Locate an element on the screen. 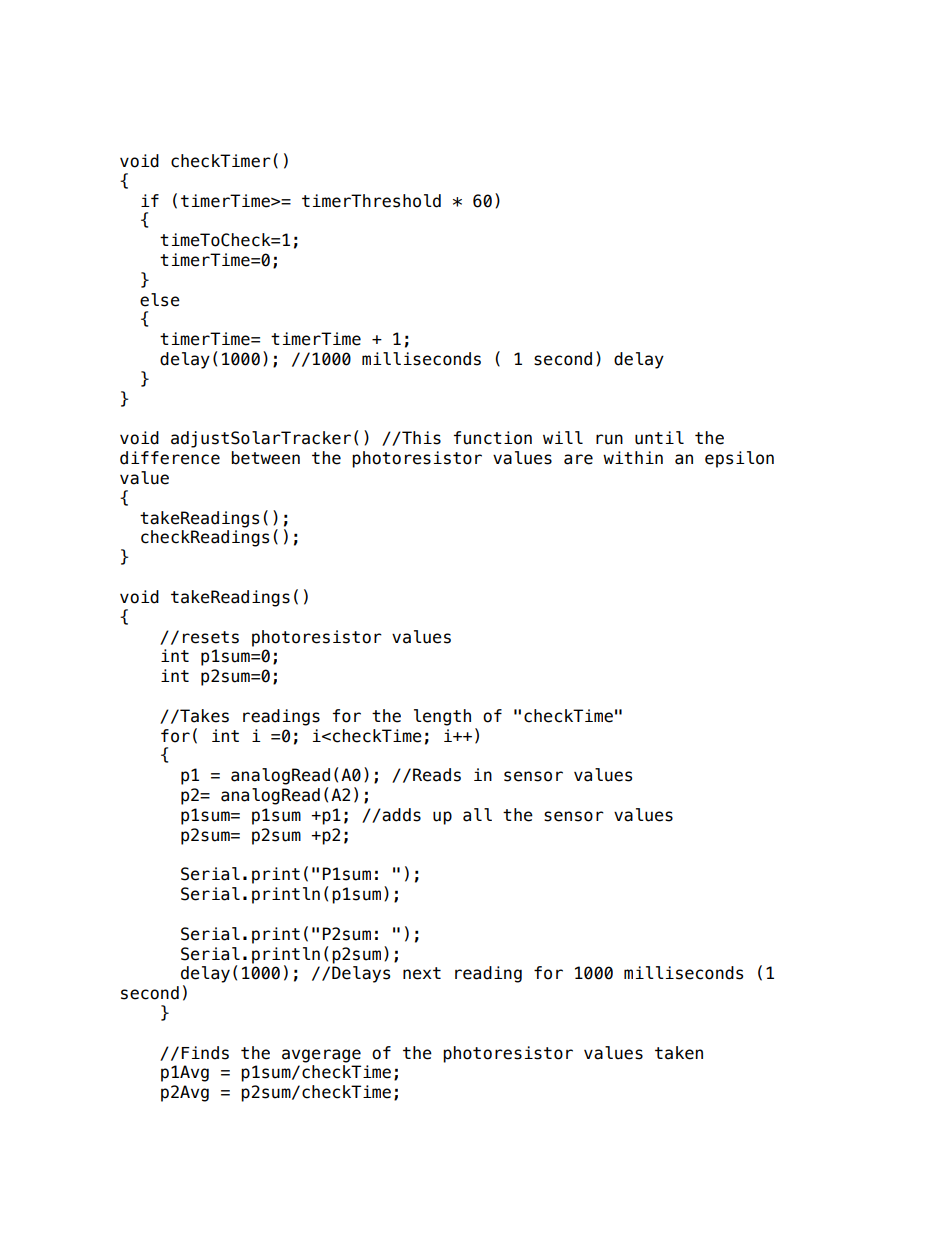  Reads is located at coordinates (437, 775).
